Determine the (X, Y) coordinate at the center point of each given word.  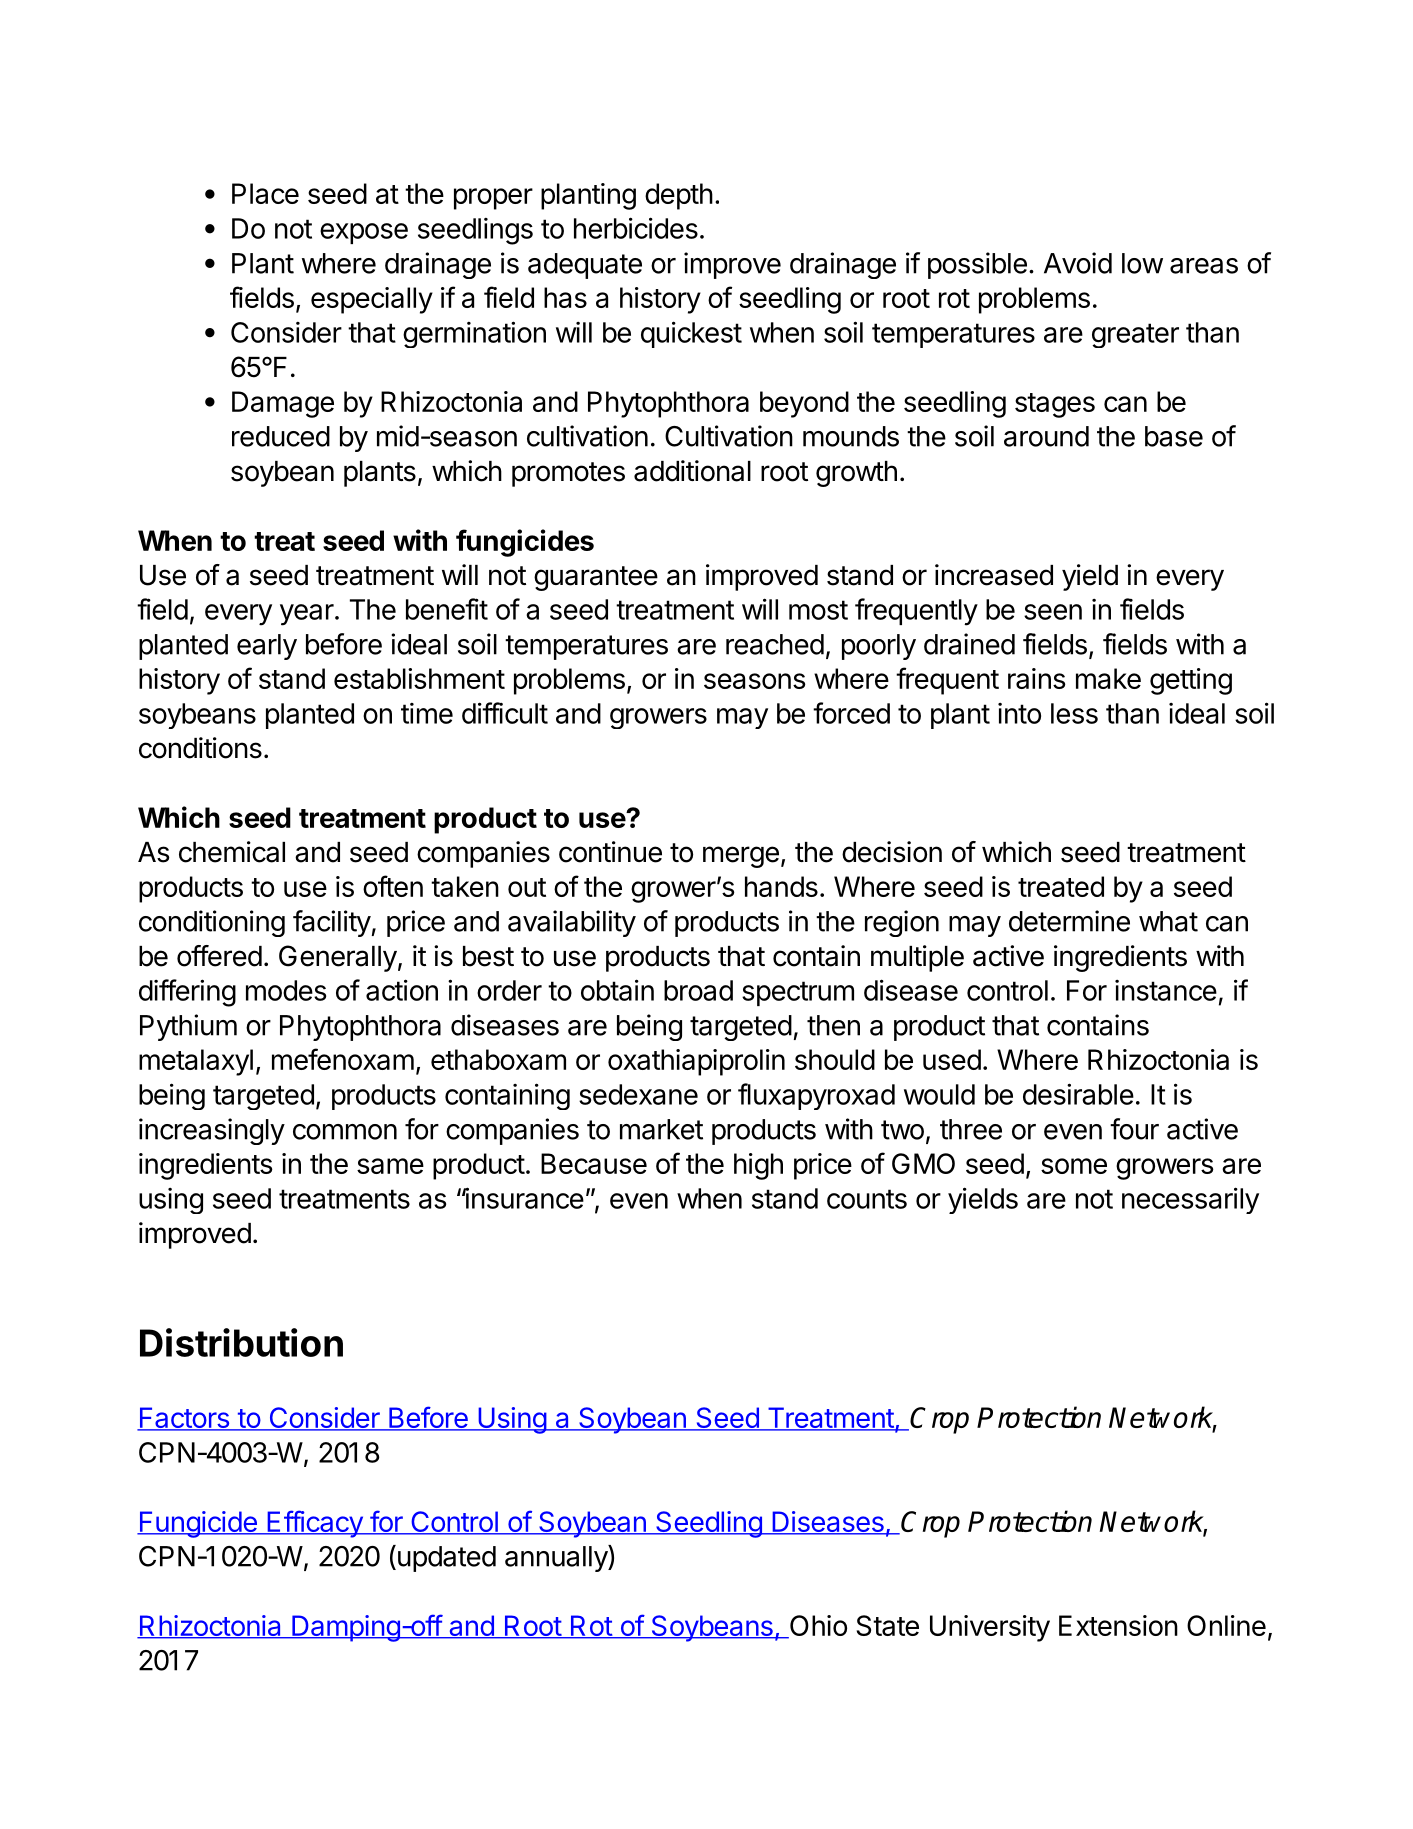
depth (679, 196)
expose (364, 233)
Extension (1118, 1625)
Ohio (817, 1627)
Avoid (1078, 263)
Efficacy (314, 1524)
